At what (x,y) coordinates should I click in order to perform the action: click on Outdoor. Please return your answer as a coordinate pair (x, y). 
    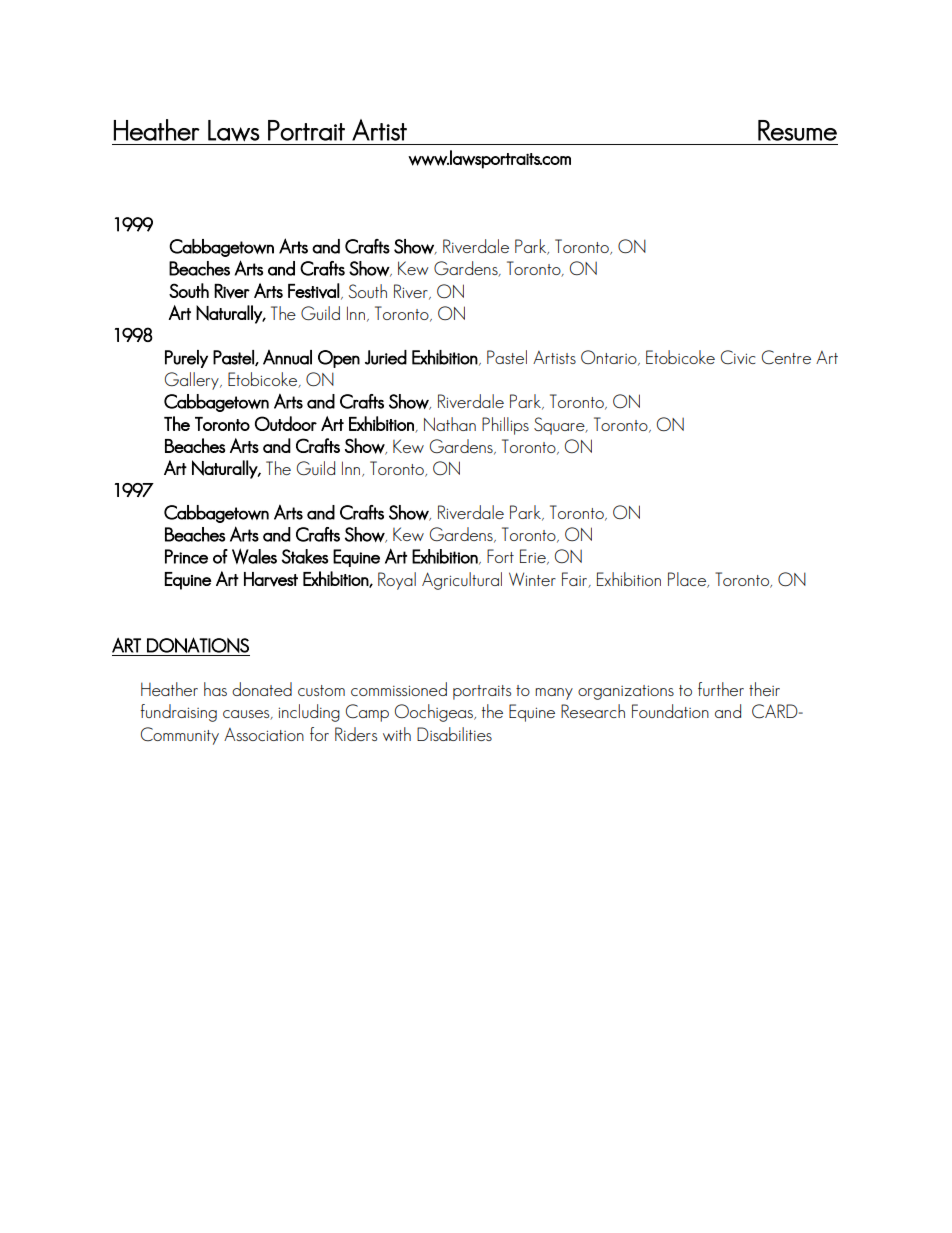
    Looking at the image, I should click on (286, 423).
